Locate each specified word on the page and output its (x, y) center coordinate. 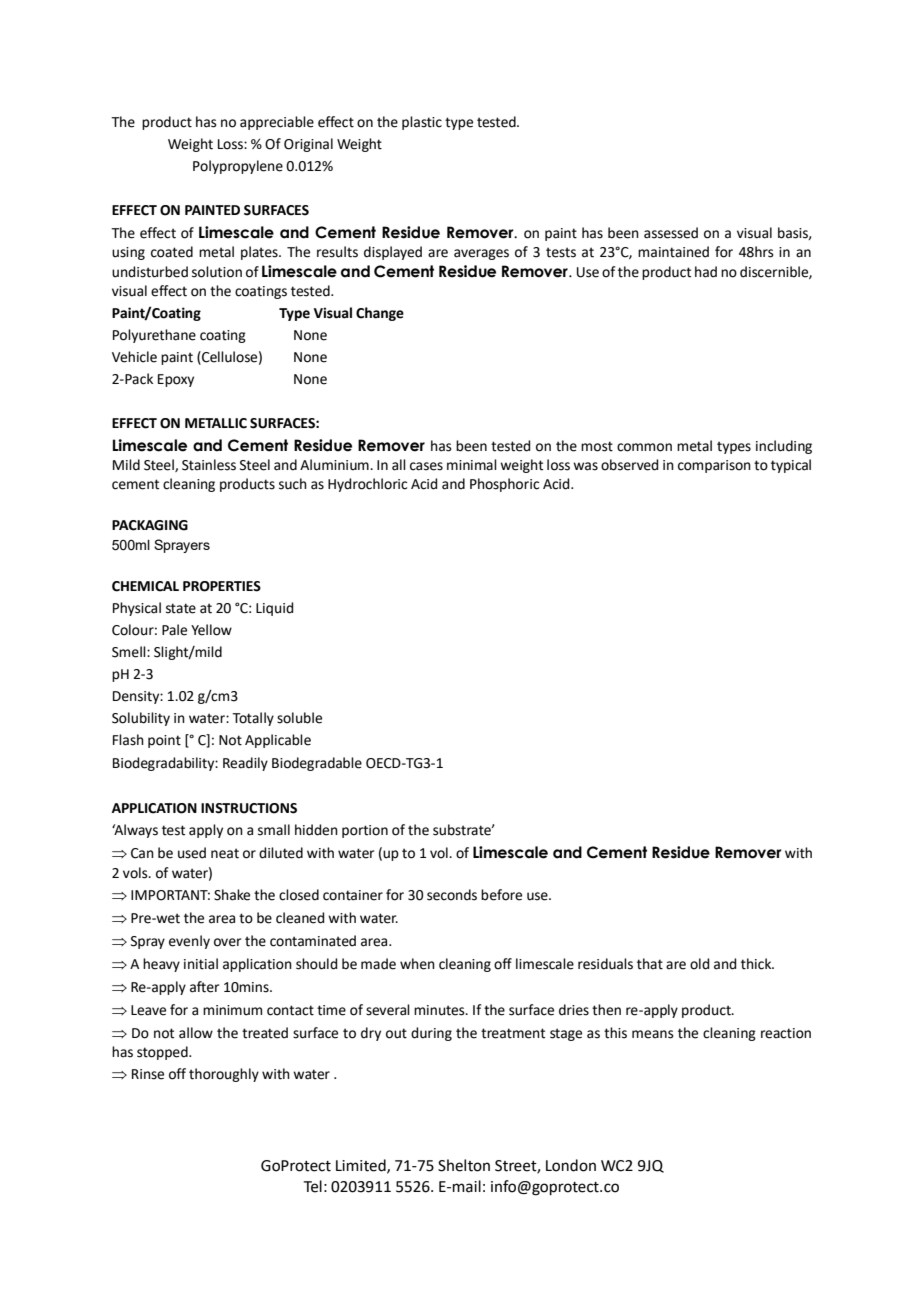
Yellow (211, 630)
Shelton (464, 1165)
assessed (671, 233)
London (571, 1165)
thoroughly (224, 1075)
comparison (714, 466)
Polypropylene (238, 167)
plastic (422, 123)
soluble (299, 718)
